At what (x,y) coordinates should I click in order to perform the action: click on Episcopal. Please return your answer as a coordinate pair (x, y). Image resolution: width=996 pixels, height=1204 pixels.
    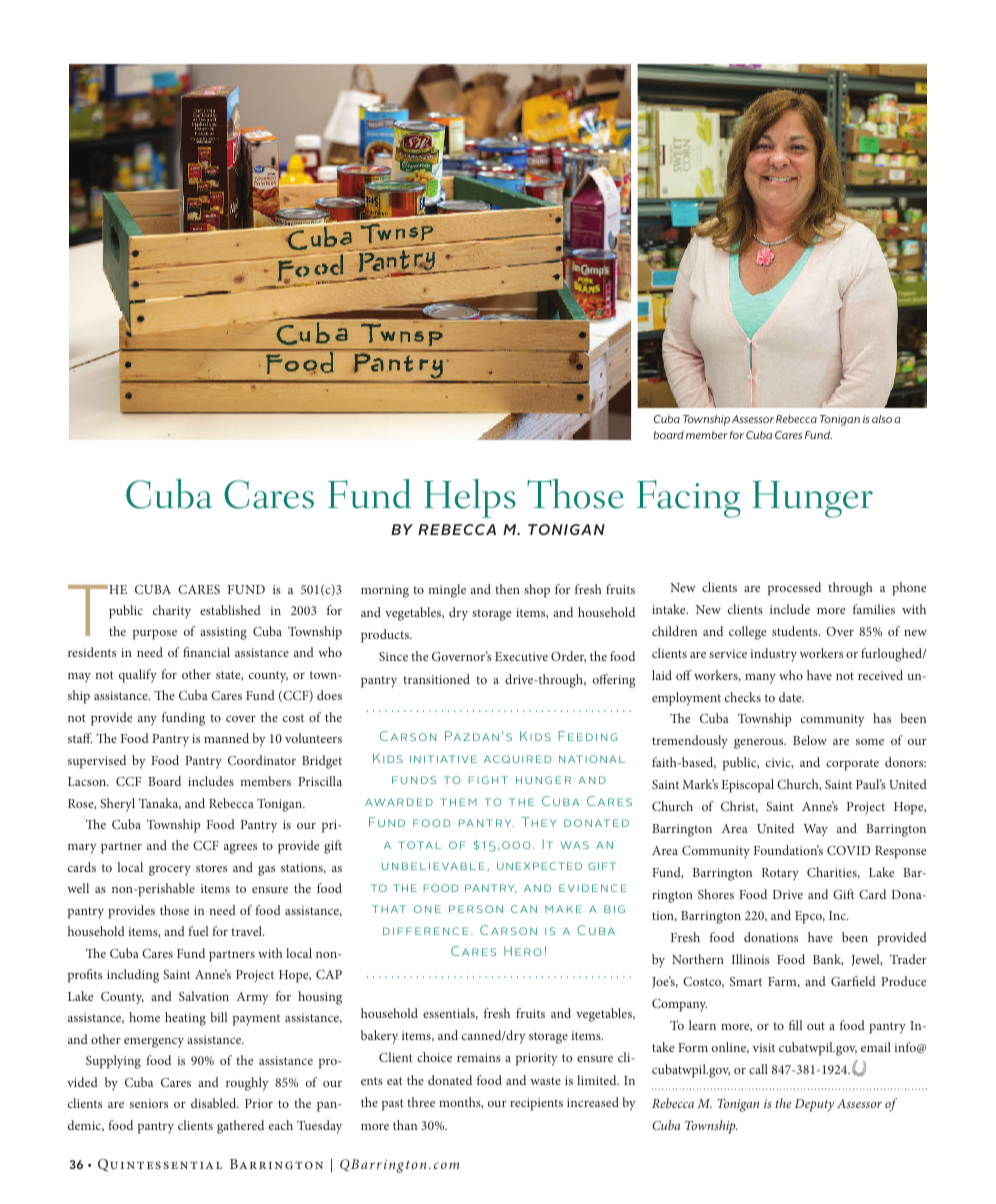
    Looking at the image, I should click on (747, 786).
